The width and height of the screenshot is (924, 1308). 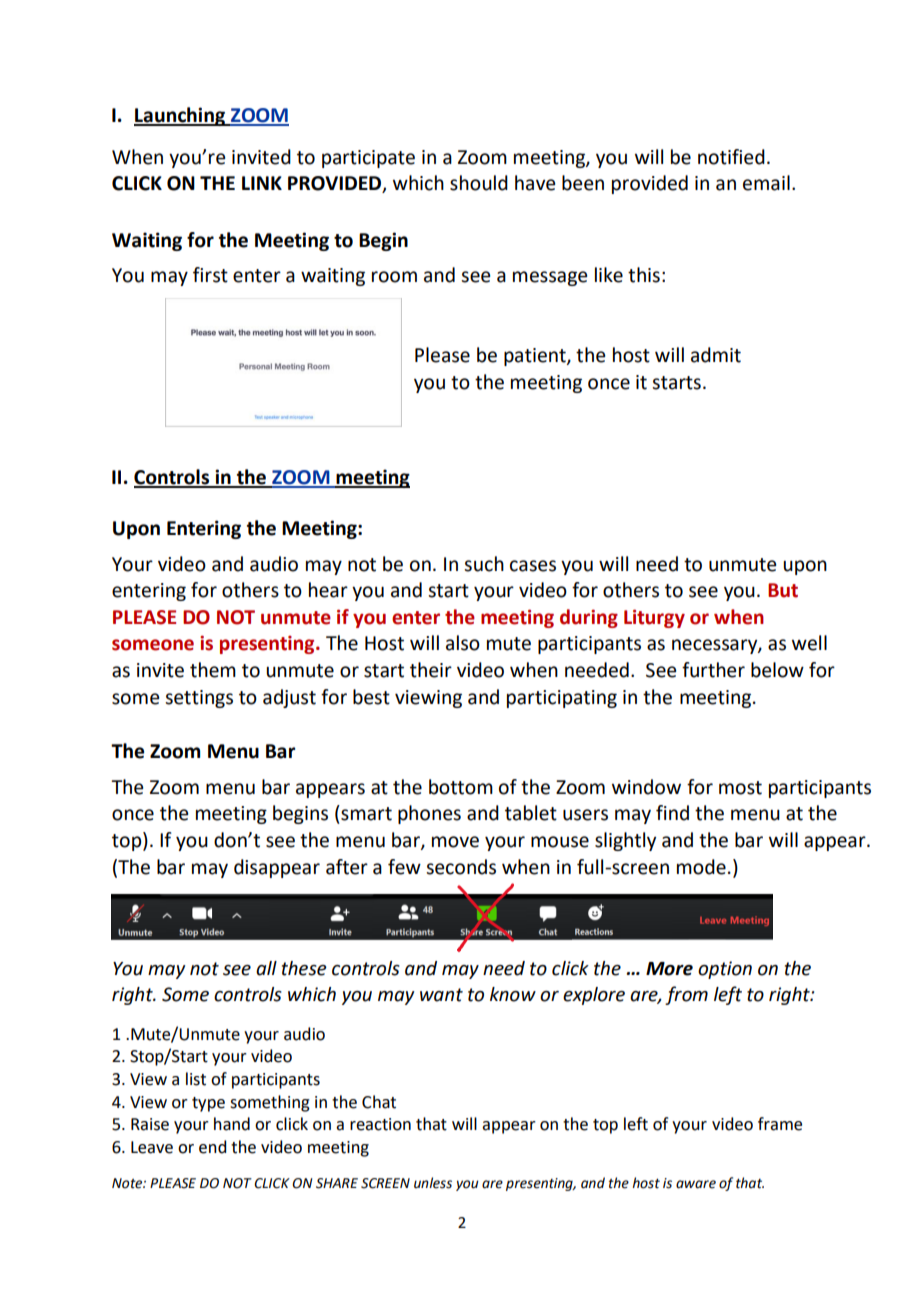 I want to click on LINK, so click(x=262, y=183).
